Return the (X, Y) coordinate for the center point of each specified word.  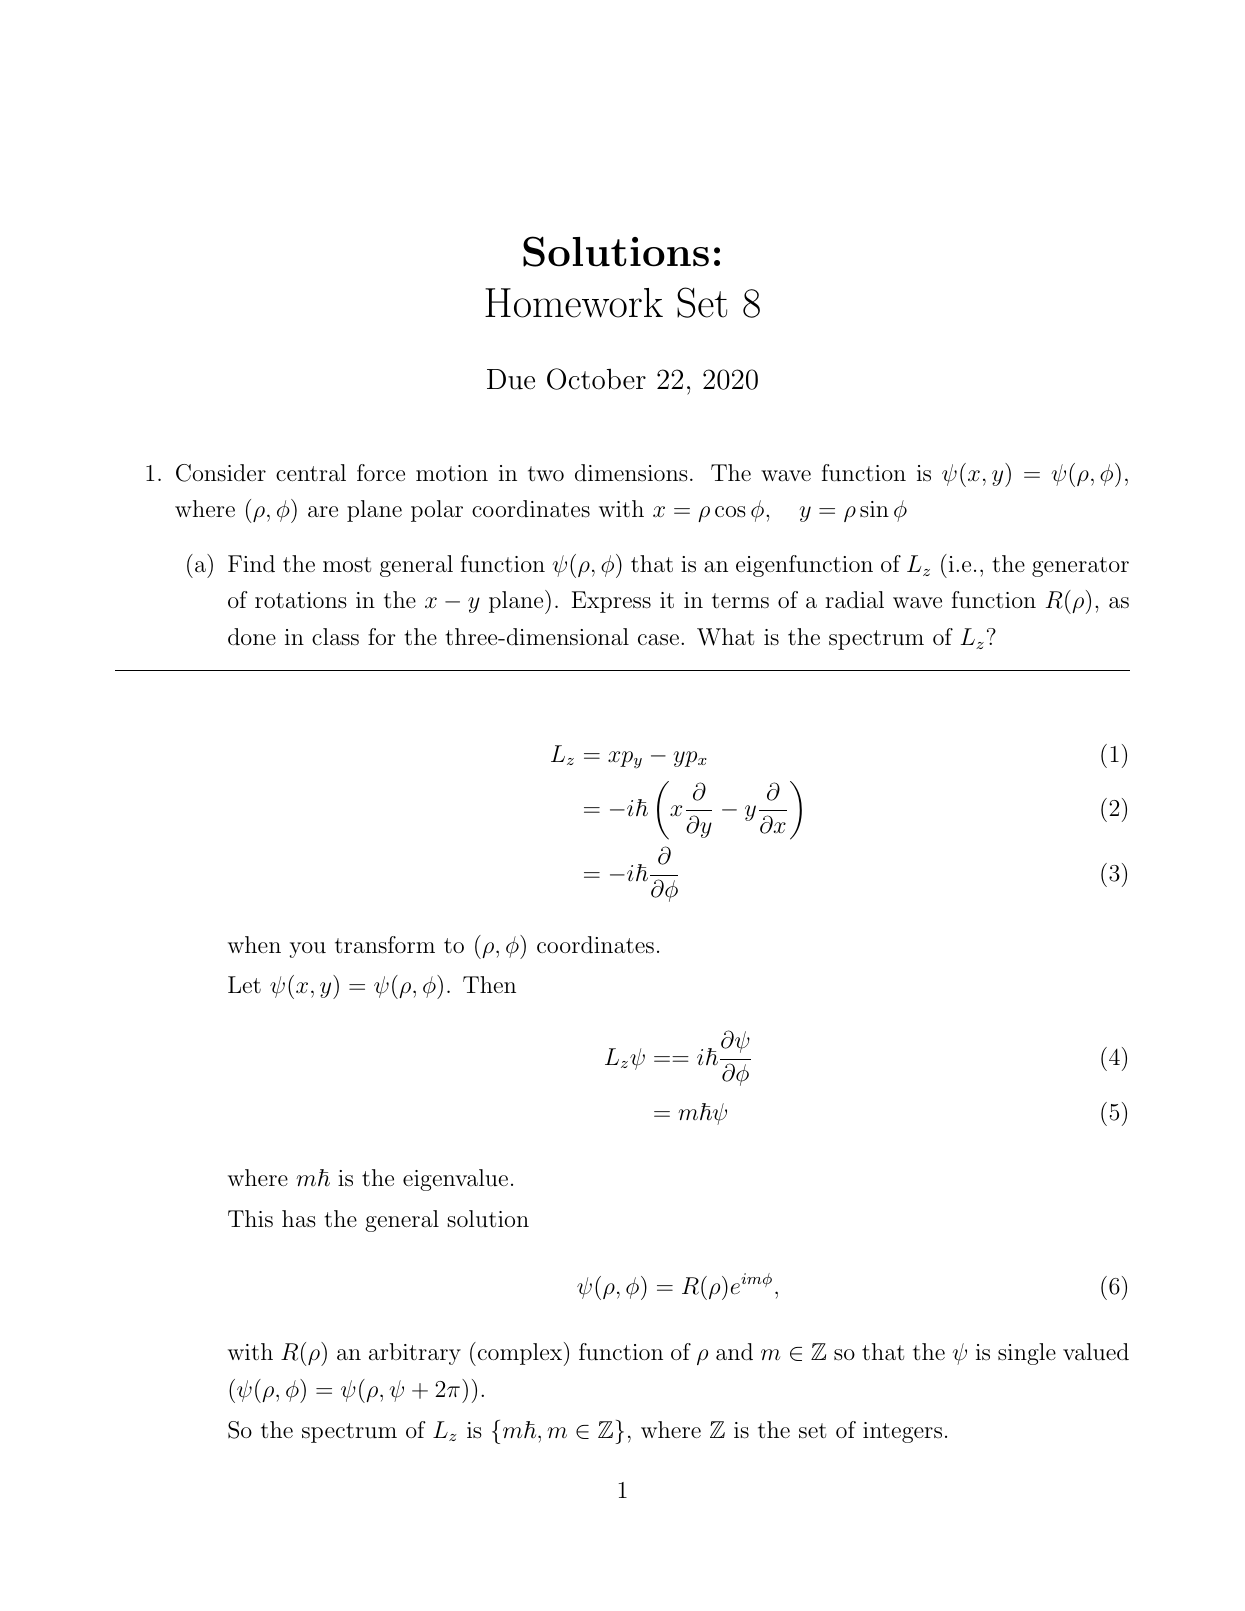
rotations (301, 600)
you (307, 950)
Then (489, 984)
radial (854, 600)
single (1027, 1354)
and (734, 1351)
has (299, 1219)
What (725, 637)
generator (1080, 567)
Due (511, 379)
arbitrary (415, 1354)
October (596, 379)
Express (611, 602)
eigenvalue (455, 1180)
